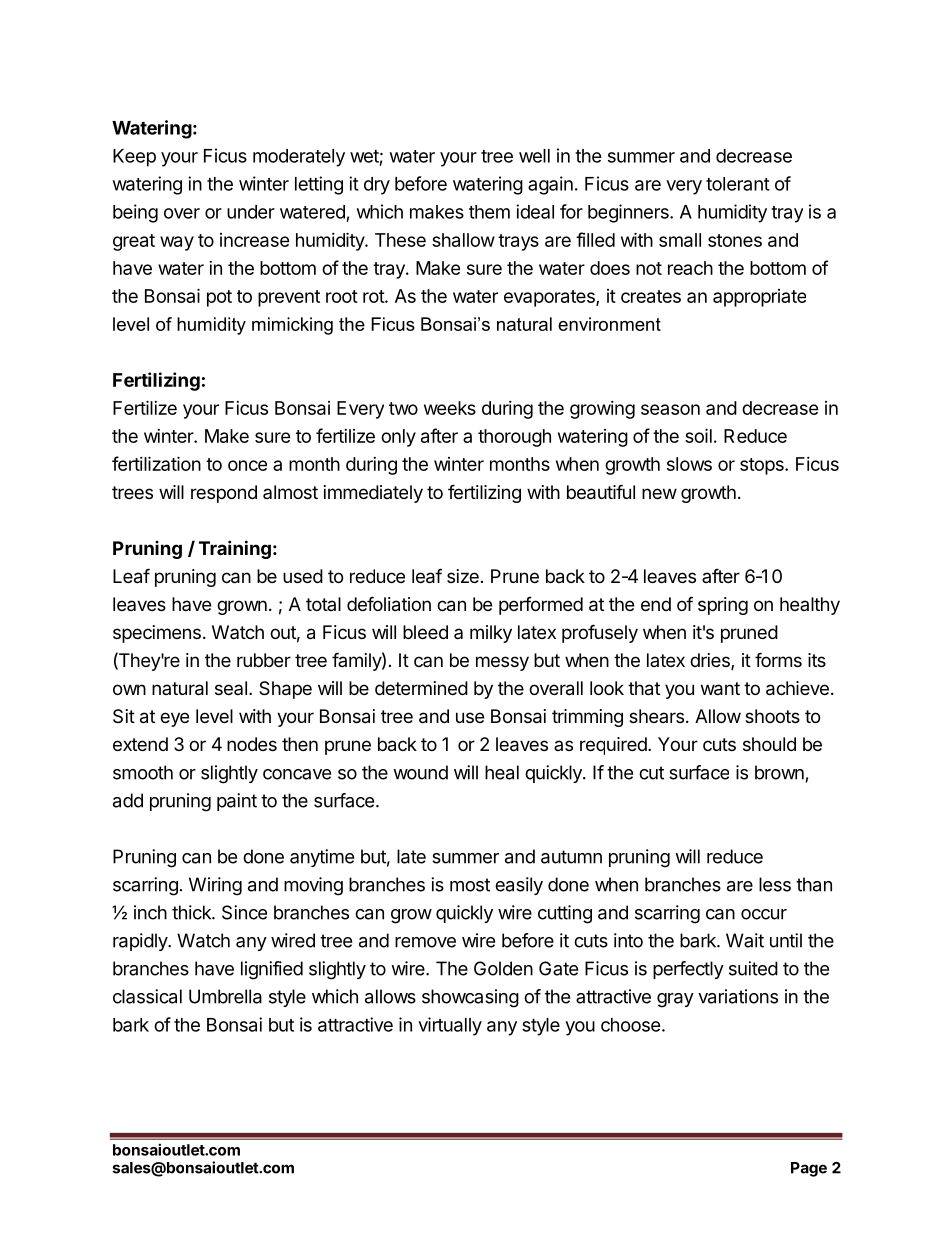 This image has height=1233, width=952. Describe the element at coordinates (450, 1026) in the image. I see `virtually` at that location.
